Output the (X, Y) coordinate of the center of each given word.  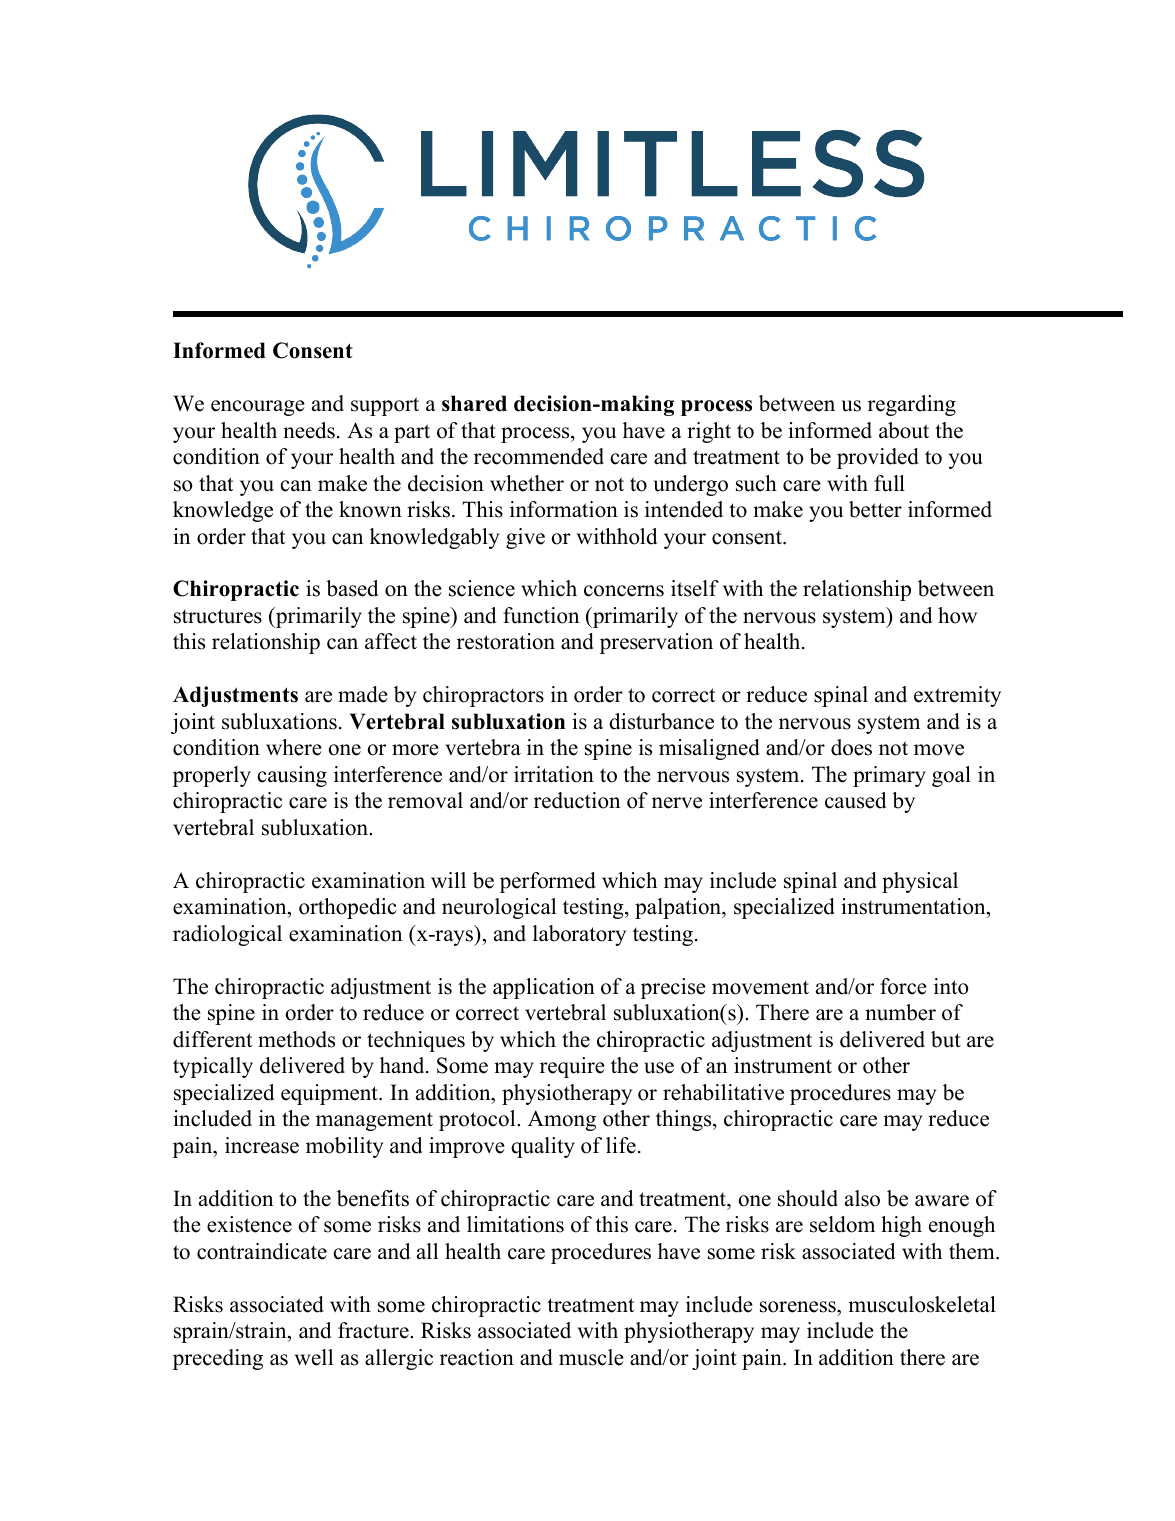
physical (920, 882)
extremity (957, 696)
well (314, 1357)
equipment (330, 1094)
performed (548, 882)
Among (562, 1120)
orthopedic (348, 908)
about (904, 430)
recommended (539, 456)
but (946, 1039)
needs (309, 430)
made (363, 694)
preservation (656, 643)
